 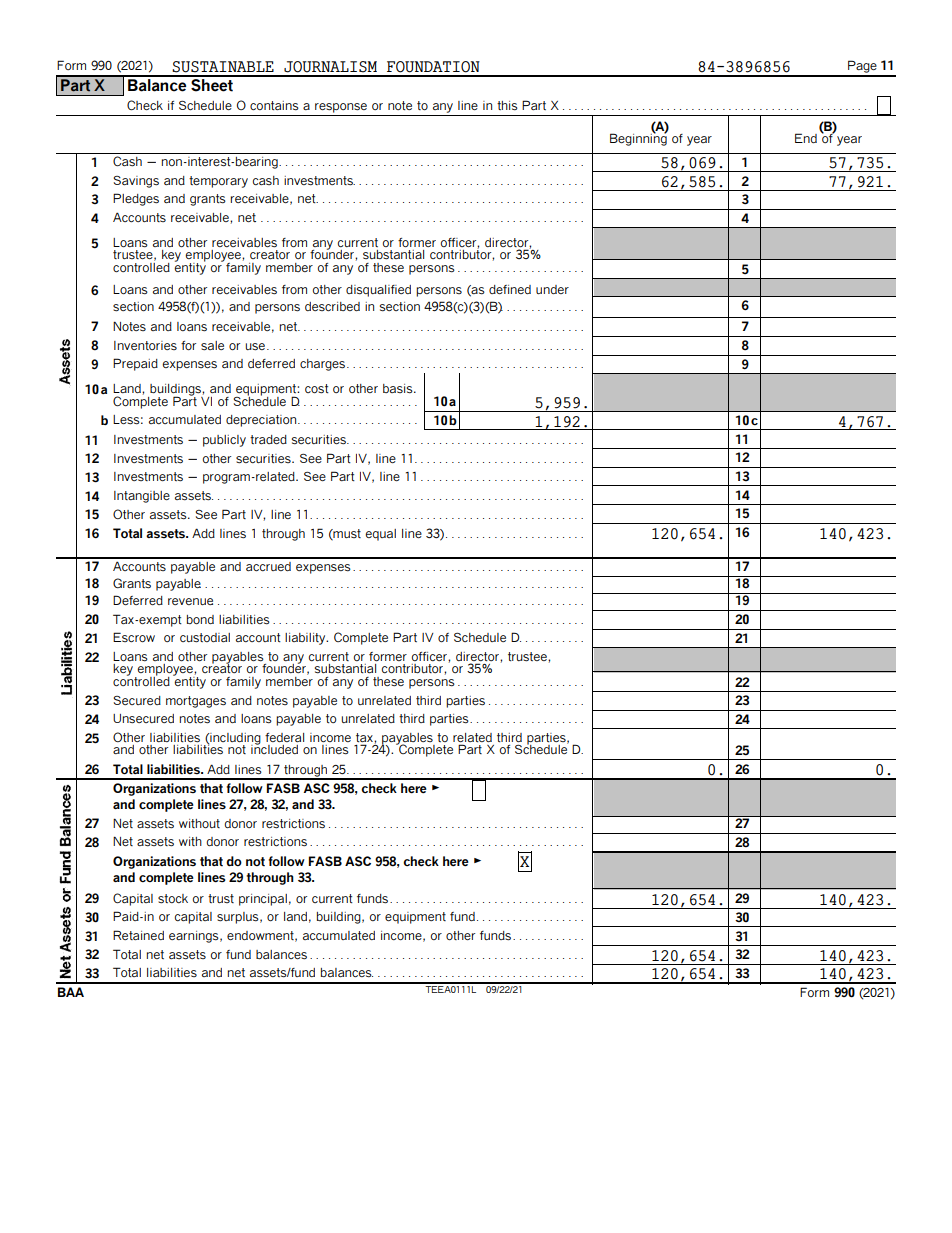 I want to click on basis, so click(x=399, y=389).
